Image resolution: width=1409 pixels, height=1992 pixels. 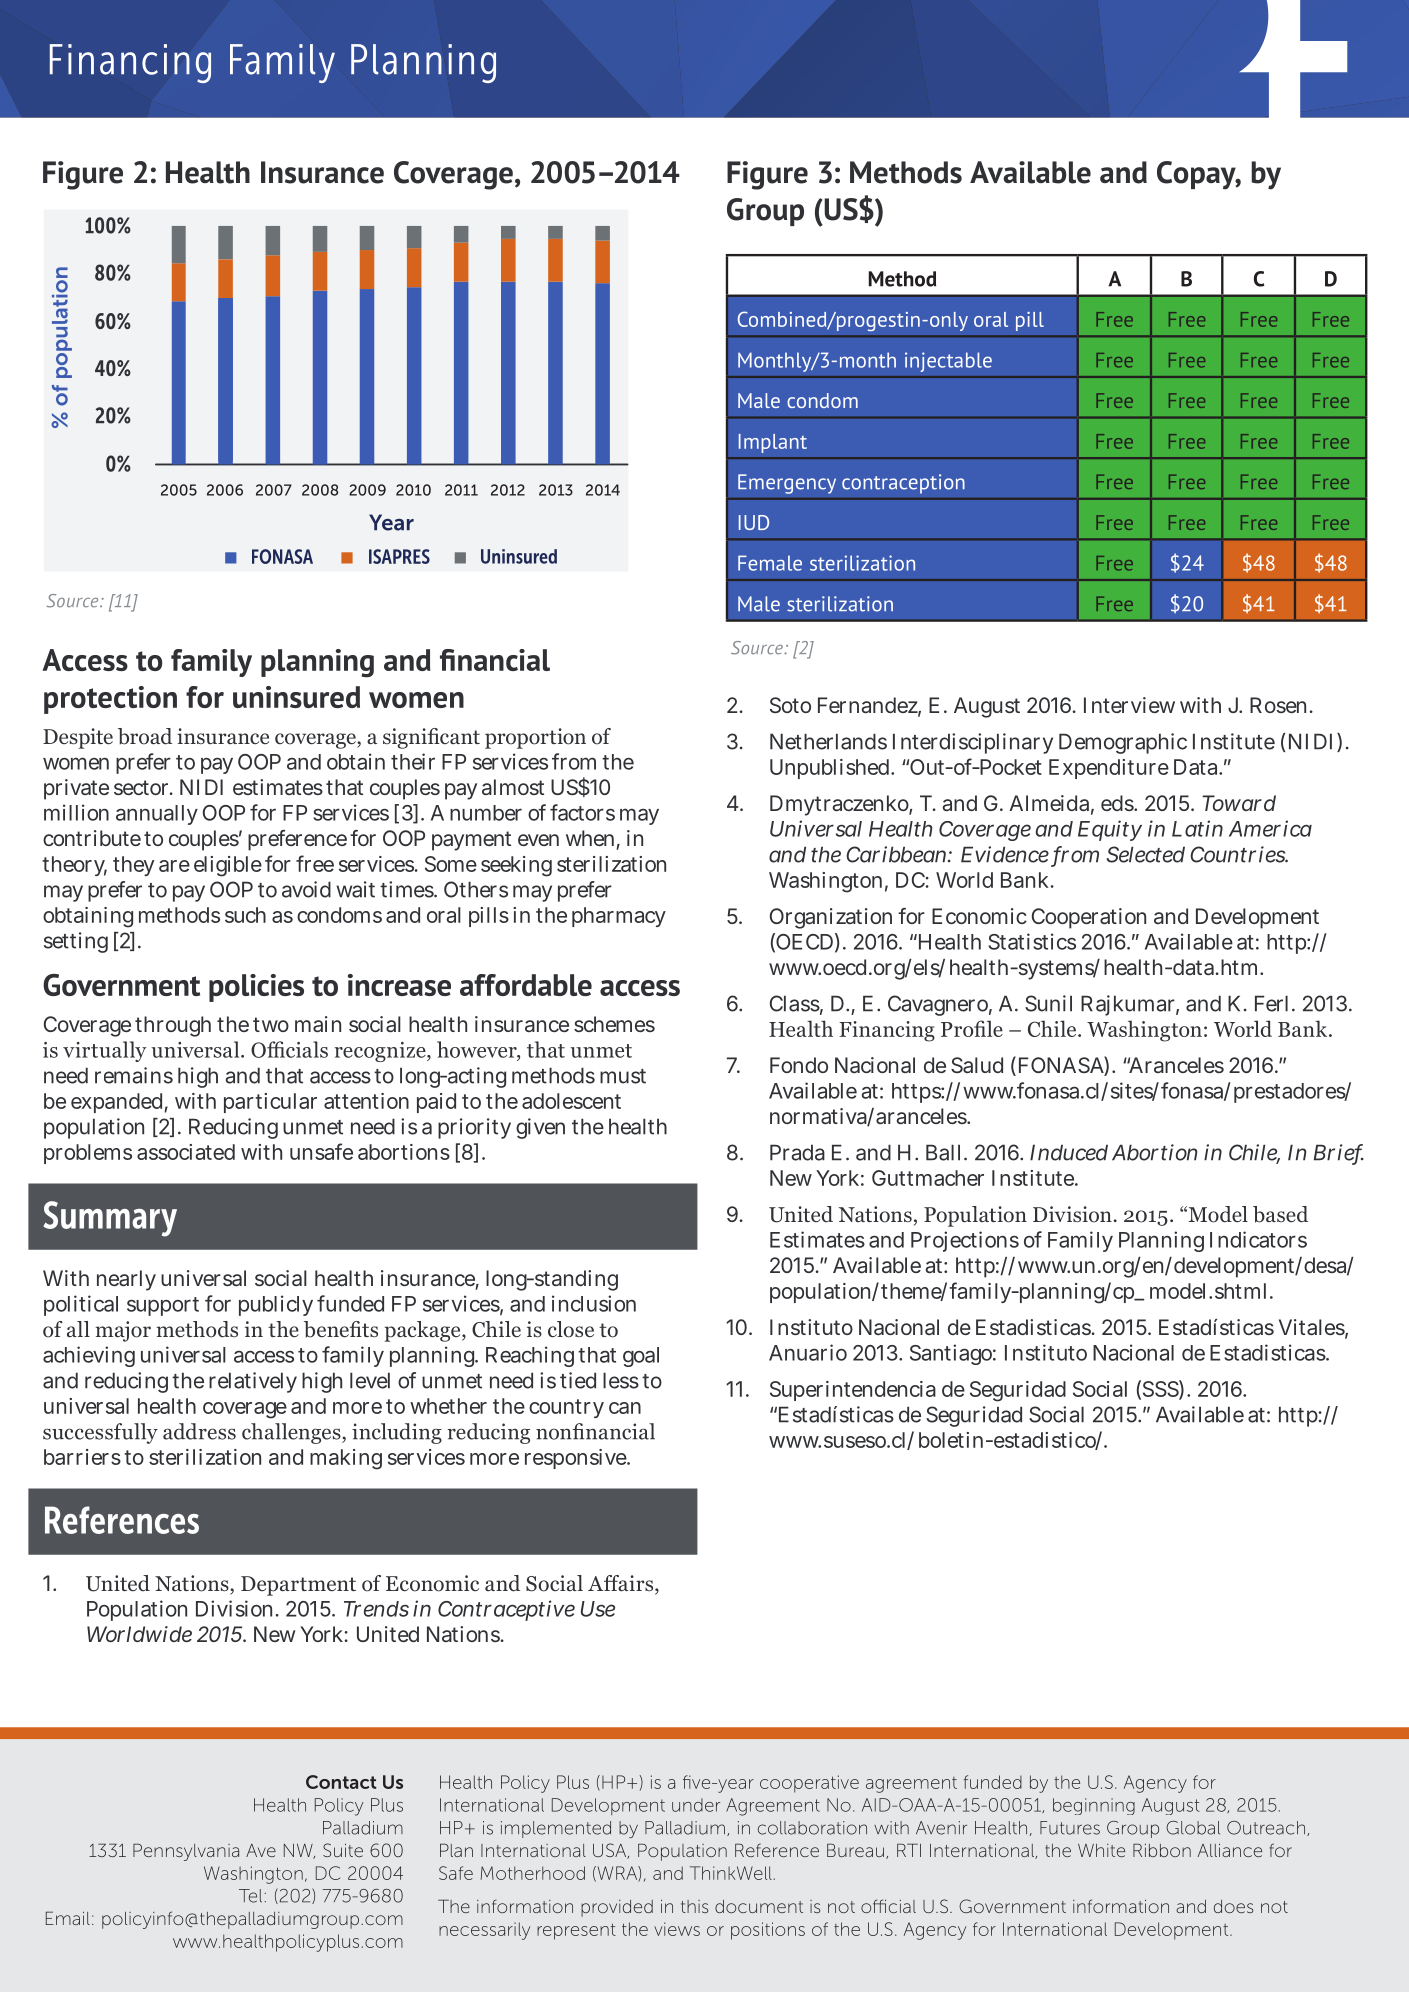 What do you see at coordinates (787, 484) in the screenshot?
I see `Emergency` at bounding box center [787, 484].
